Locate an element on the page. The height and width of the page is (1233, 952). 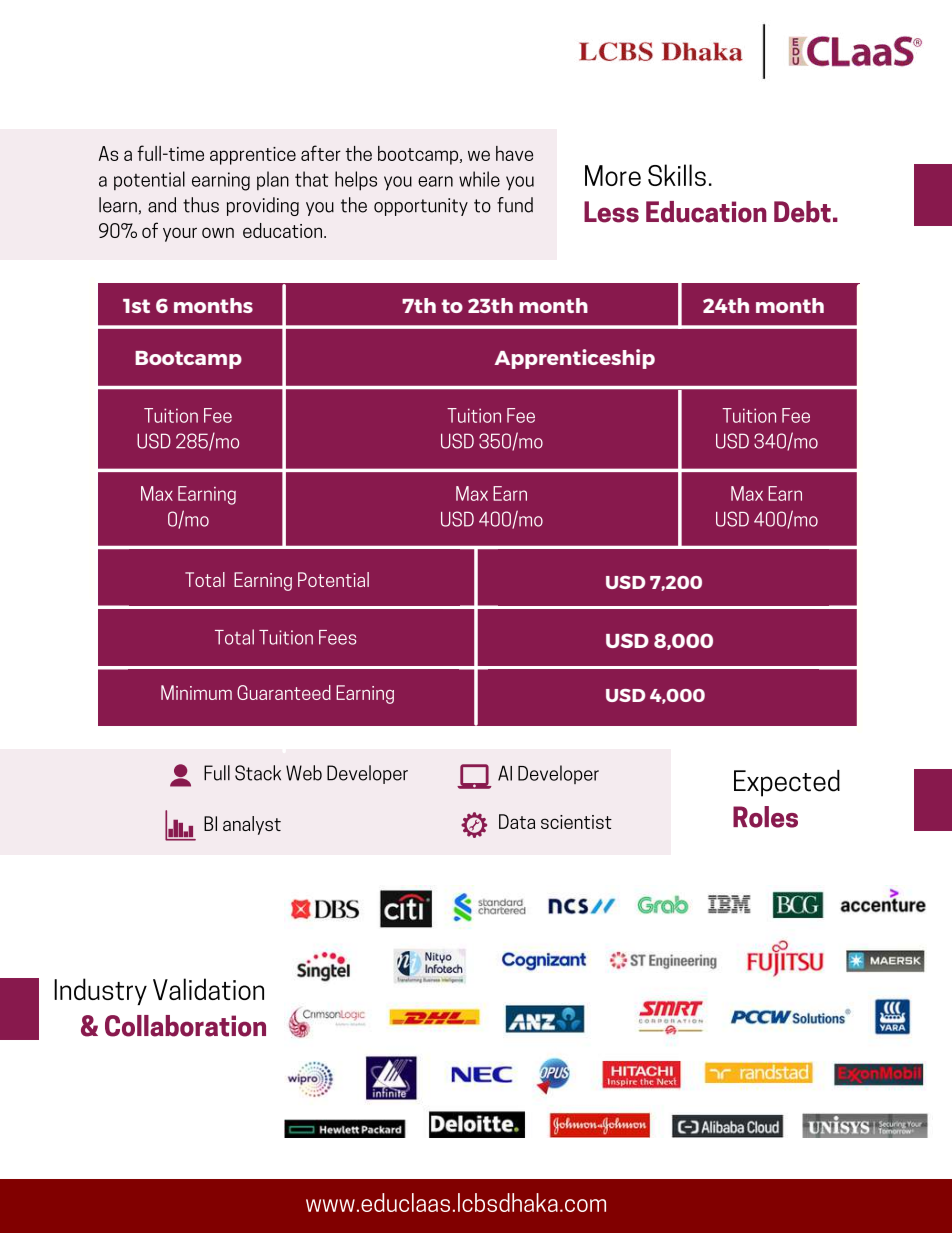
Expected is located at coordinates (787, 783).
